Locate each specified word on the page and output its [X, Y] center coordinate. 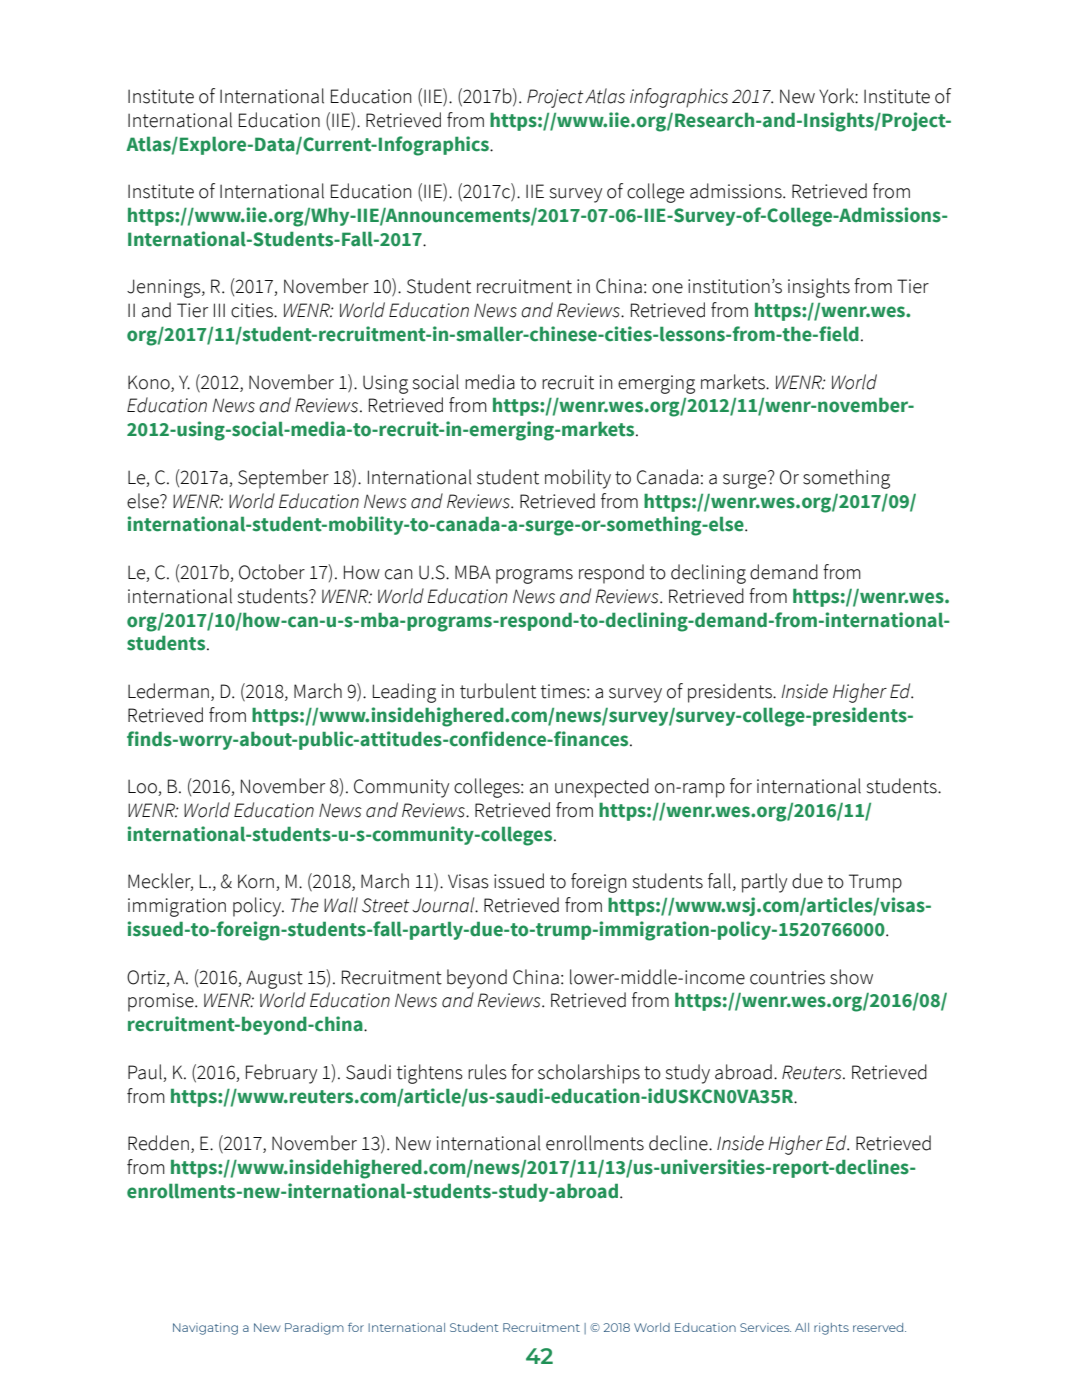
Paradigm [314, 1329]
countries [787, 977]
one [667, 288]
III [219, 310]
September [283, 479]
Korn [256, 881]
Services [765, 1327]
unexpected [602, 788]
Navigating [205, 1329]
